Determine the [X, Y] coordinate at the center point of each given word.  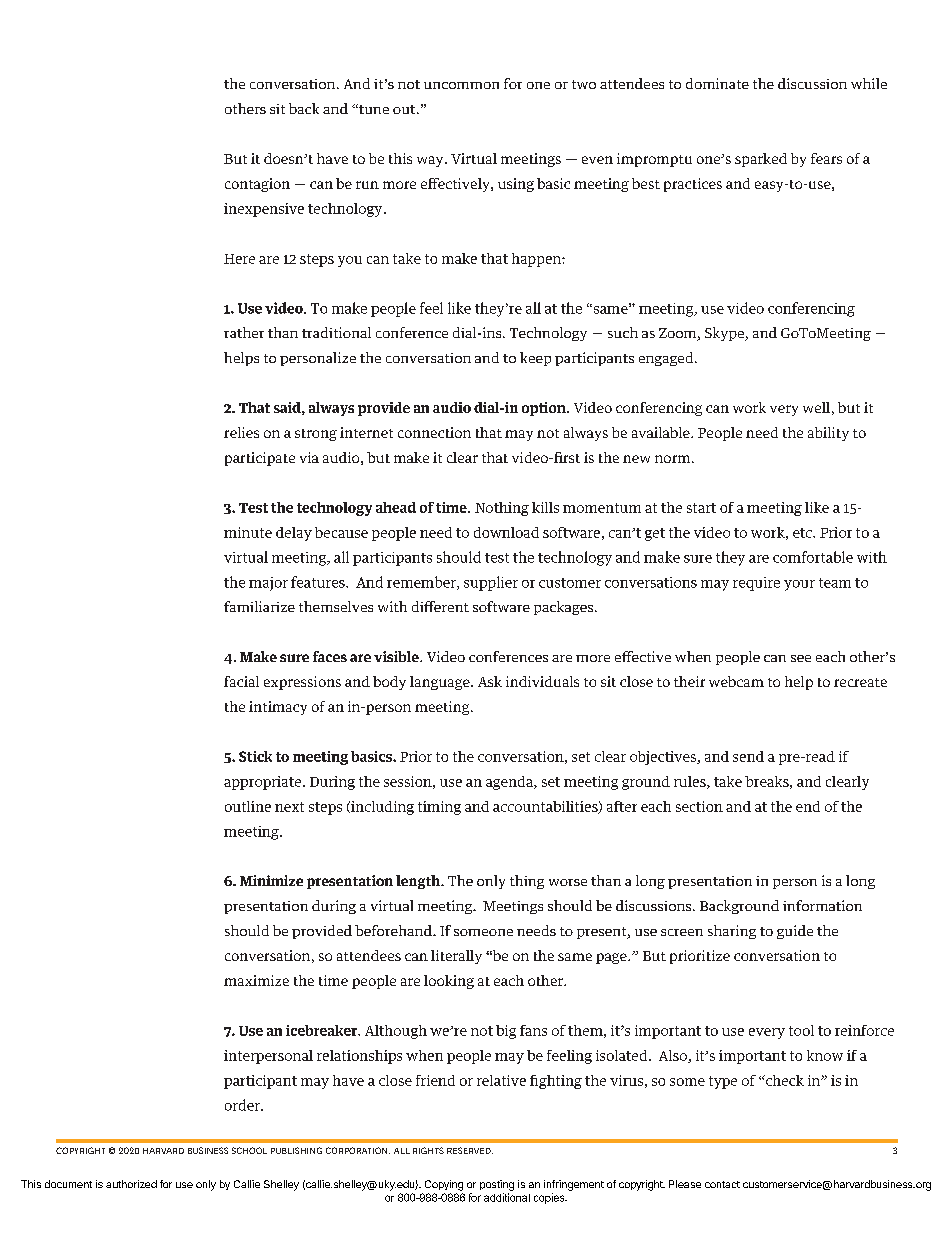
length [419, 882]
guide [795, 932]
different [440, 606]
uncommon [461, 85]
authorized [131, 1184]
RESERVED [470, 1150]
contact [722, 1184]
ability [828, 434]
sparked [761, 160]
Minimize [271, 880]
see [801, 658]
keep [535, 359]
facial [241, 681]
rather [244, 332]
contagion [257, 185]
